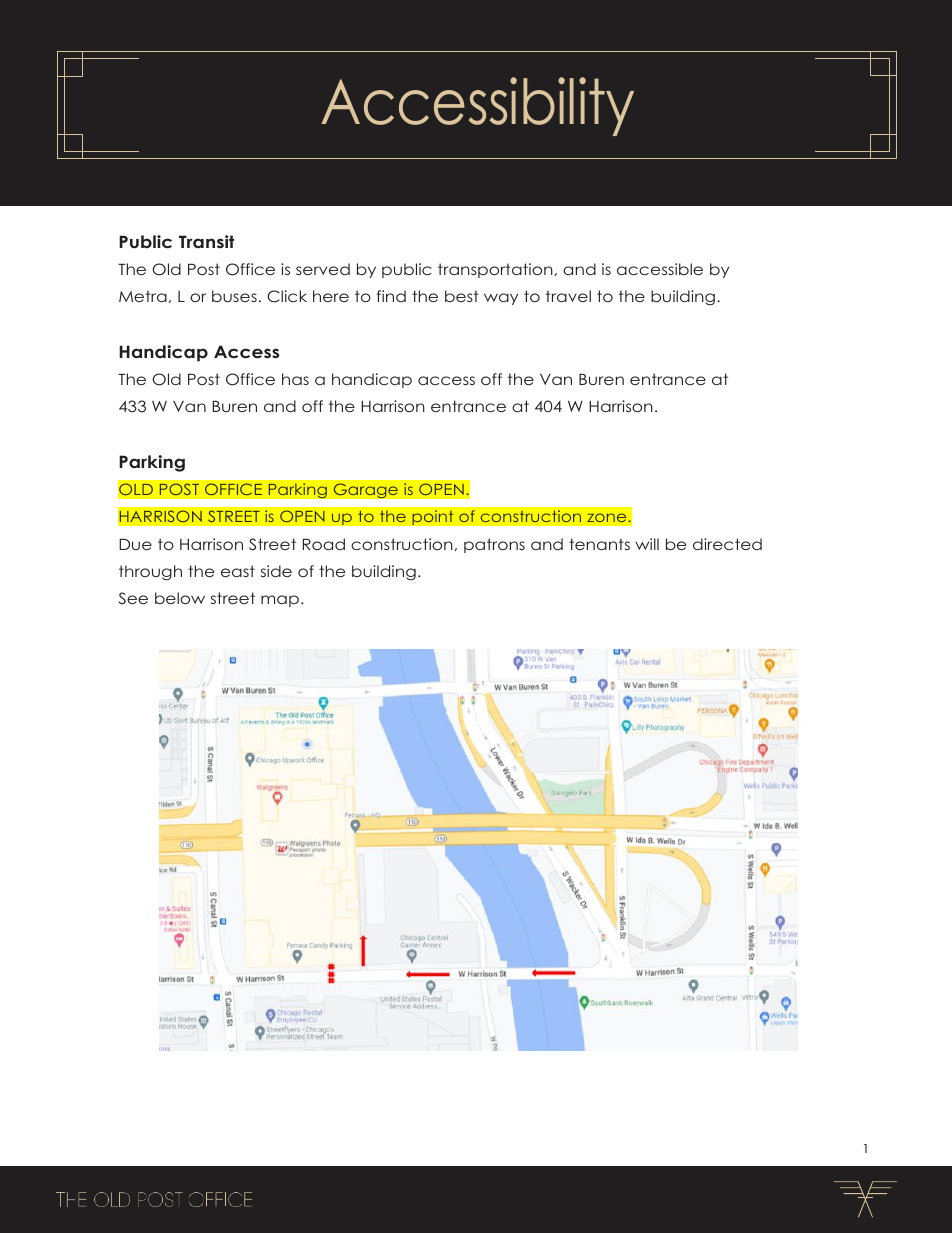 The height and width of the screenshot is (1233, 952). I want to click on point, so click(433, 517).
